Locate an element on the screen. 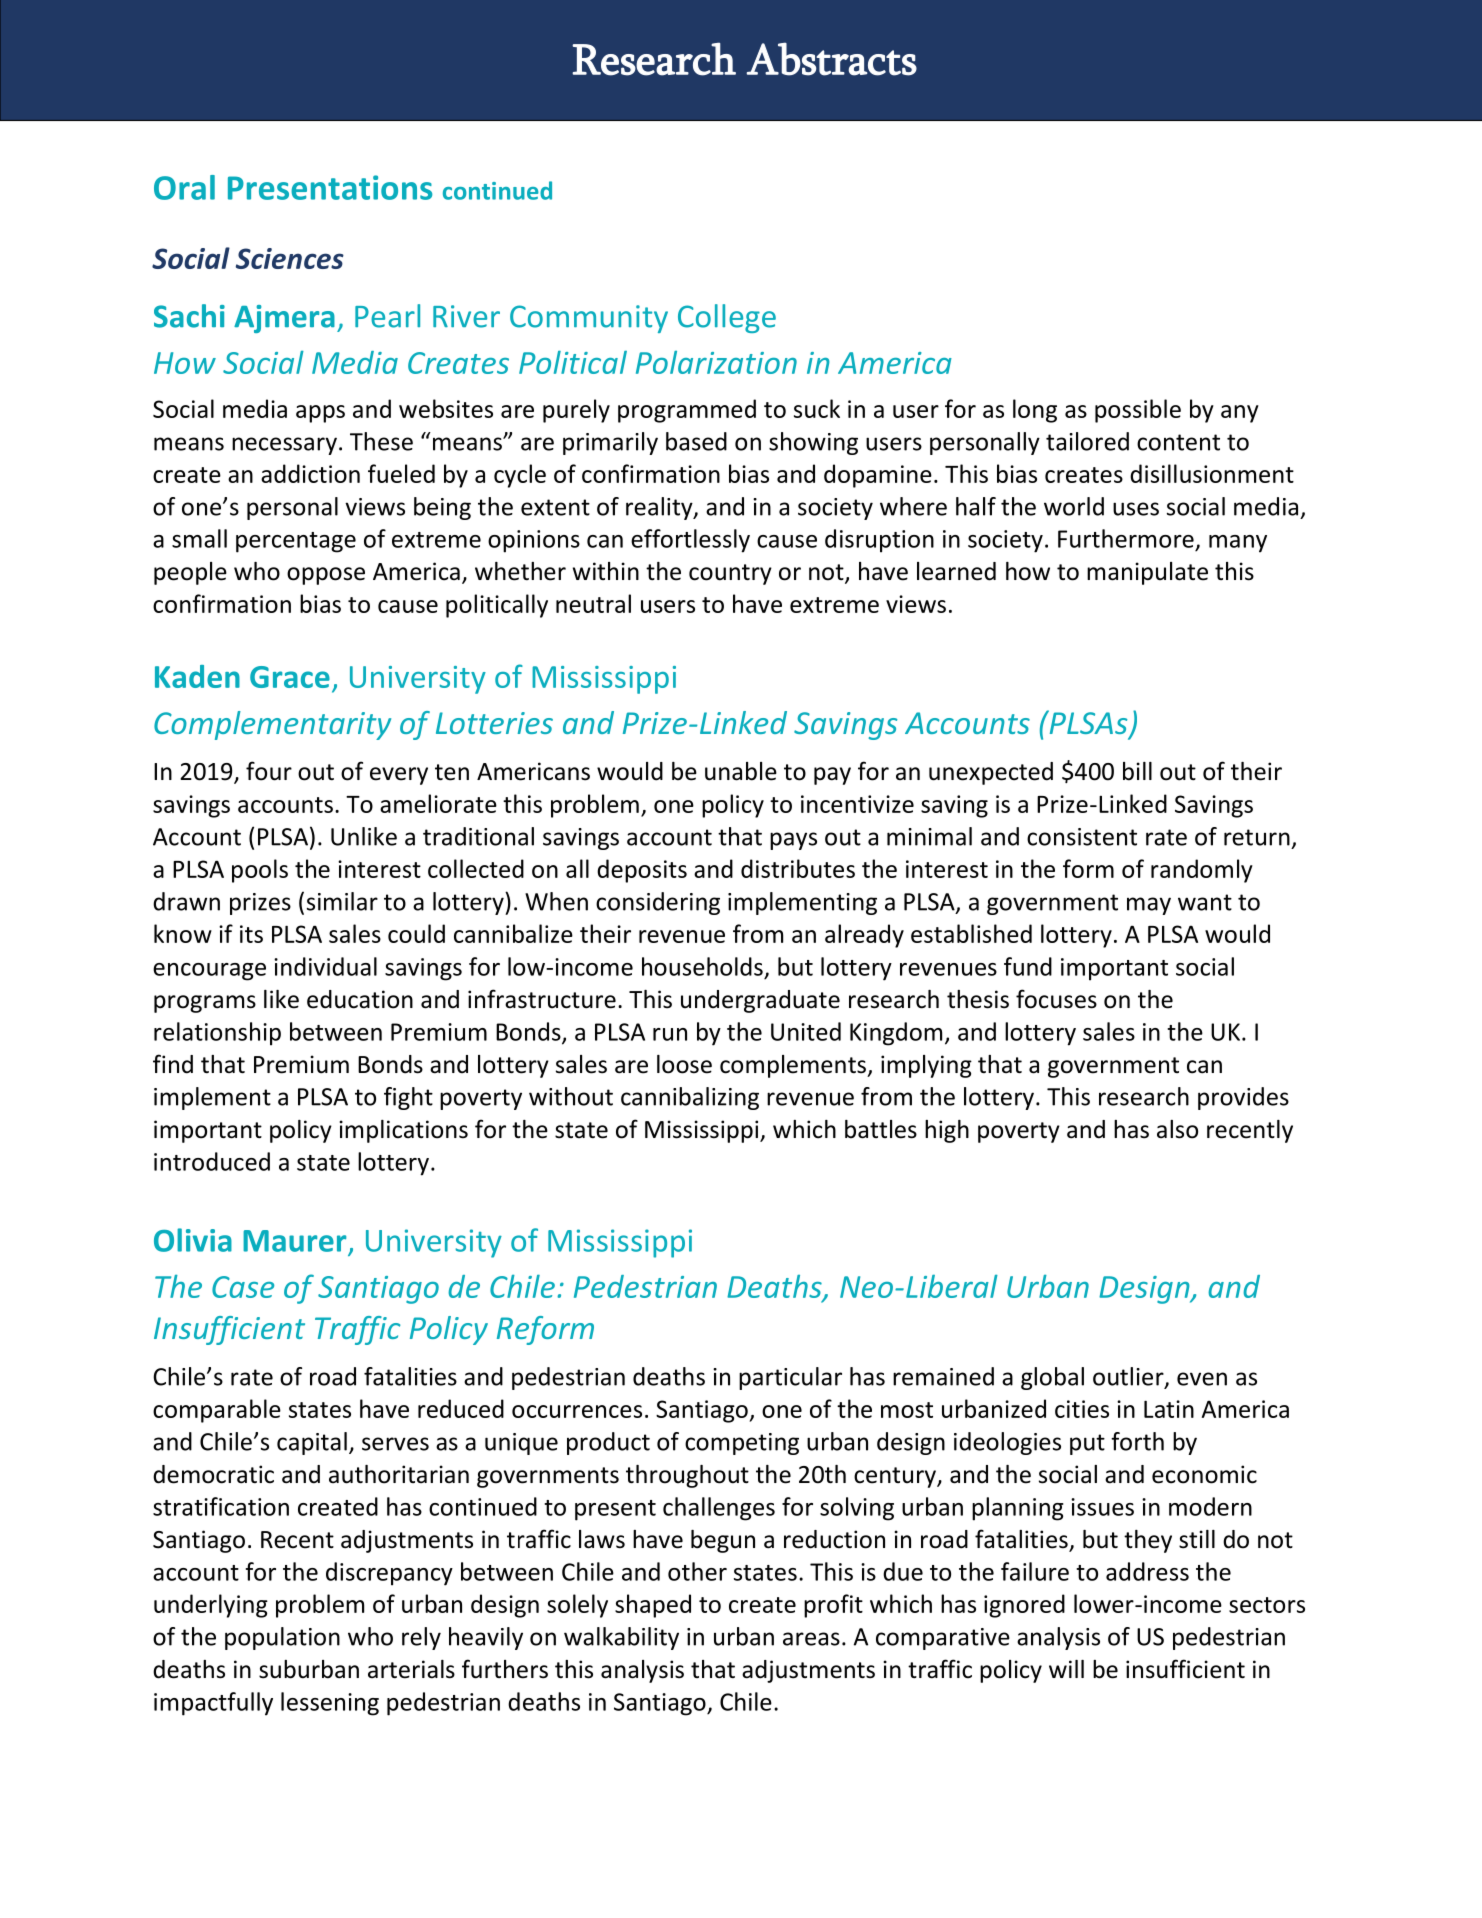  Abstracts is located at coordinates (831, 59).
